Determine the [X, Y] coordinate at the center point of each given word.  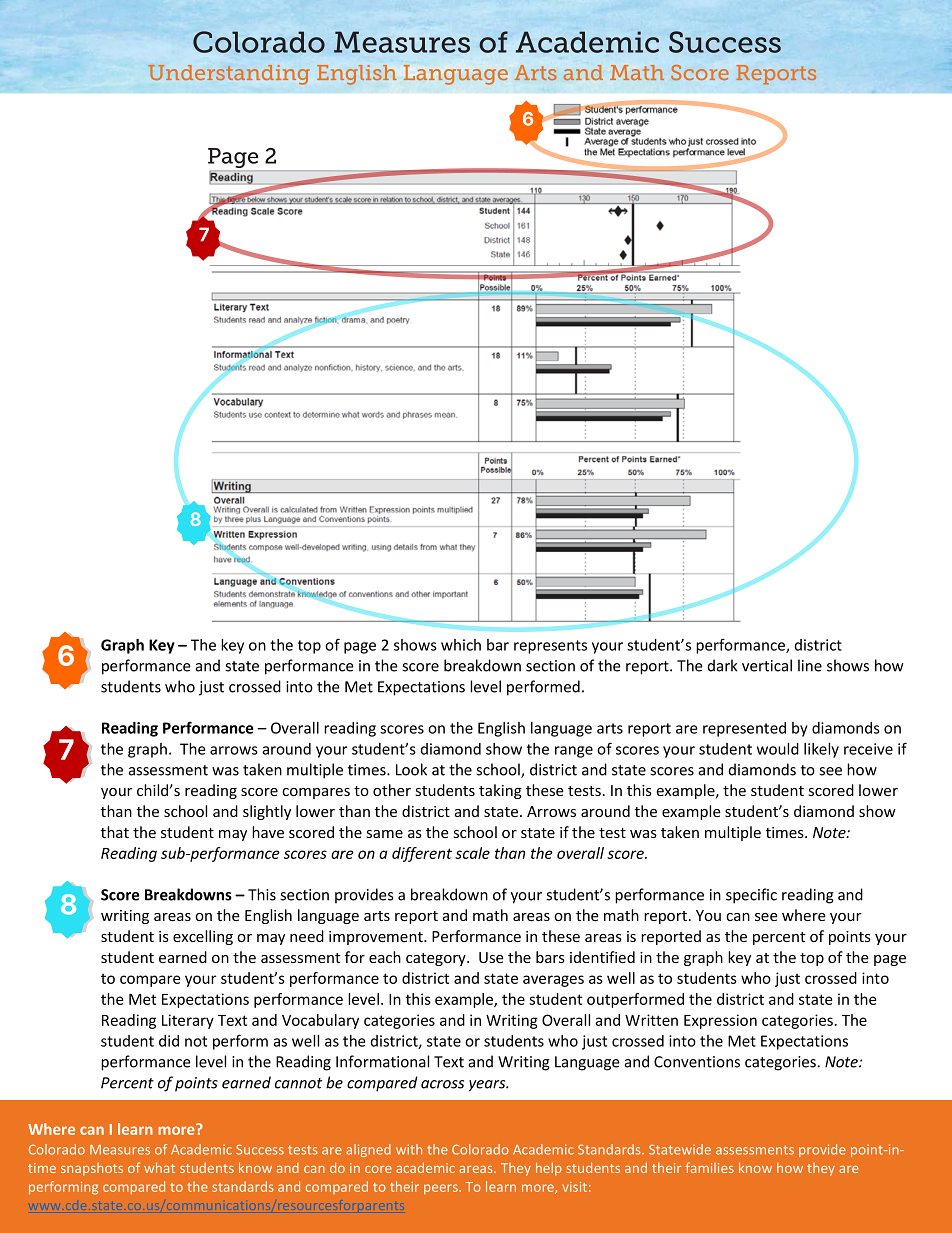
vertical [767, 665]
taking [500, 791]
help [549, 1169]
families [710, 1167]
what [159, 1167]
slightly [267, 812]
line [810, 665]
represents [550, 647]
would [778, 749]
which [461, 645]
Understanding [229, 75]
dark [723, 665]
